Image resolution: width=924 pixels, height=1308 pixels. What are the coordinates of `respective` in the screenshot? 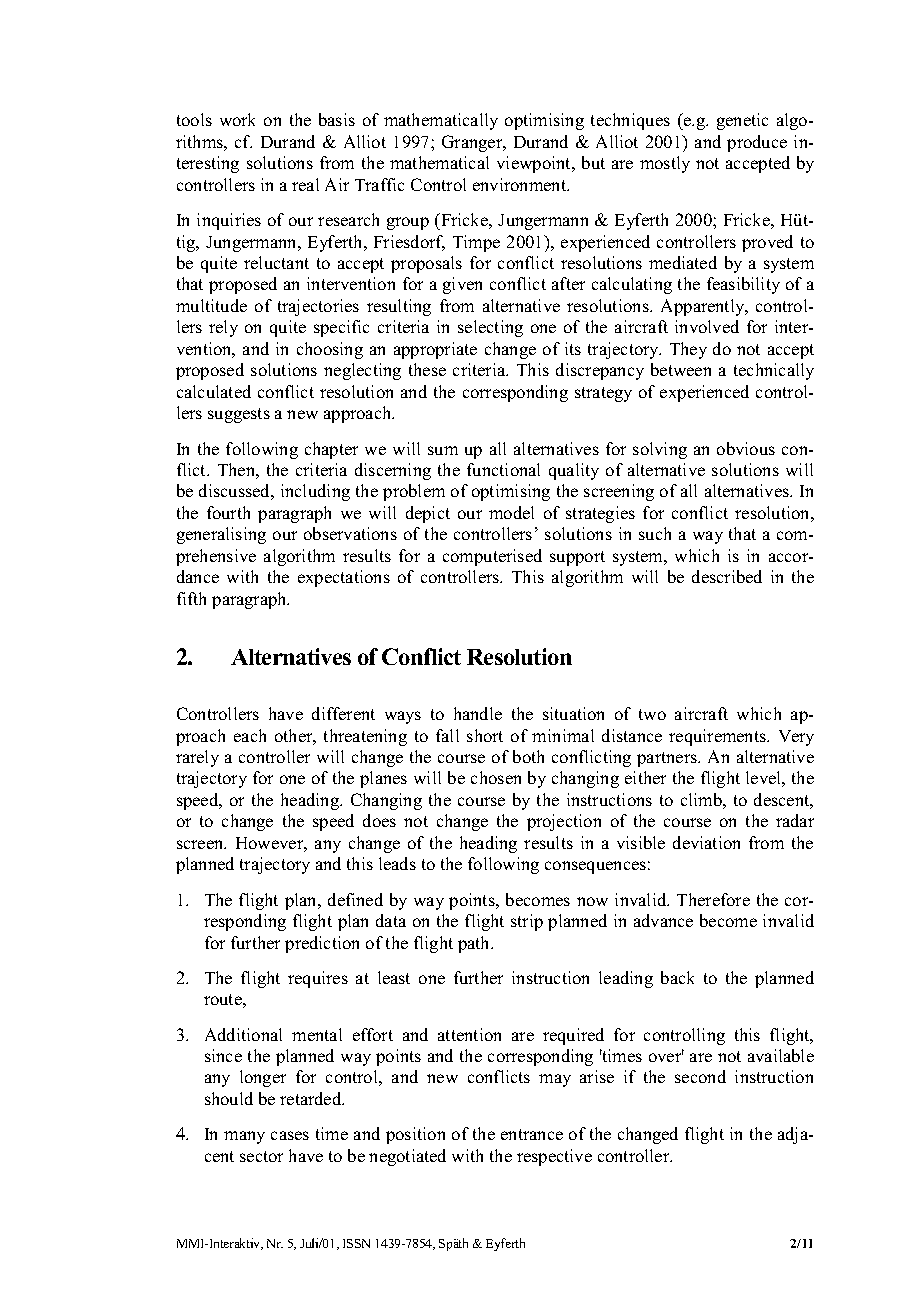 It's located at (554, 1157).
